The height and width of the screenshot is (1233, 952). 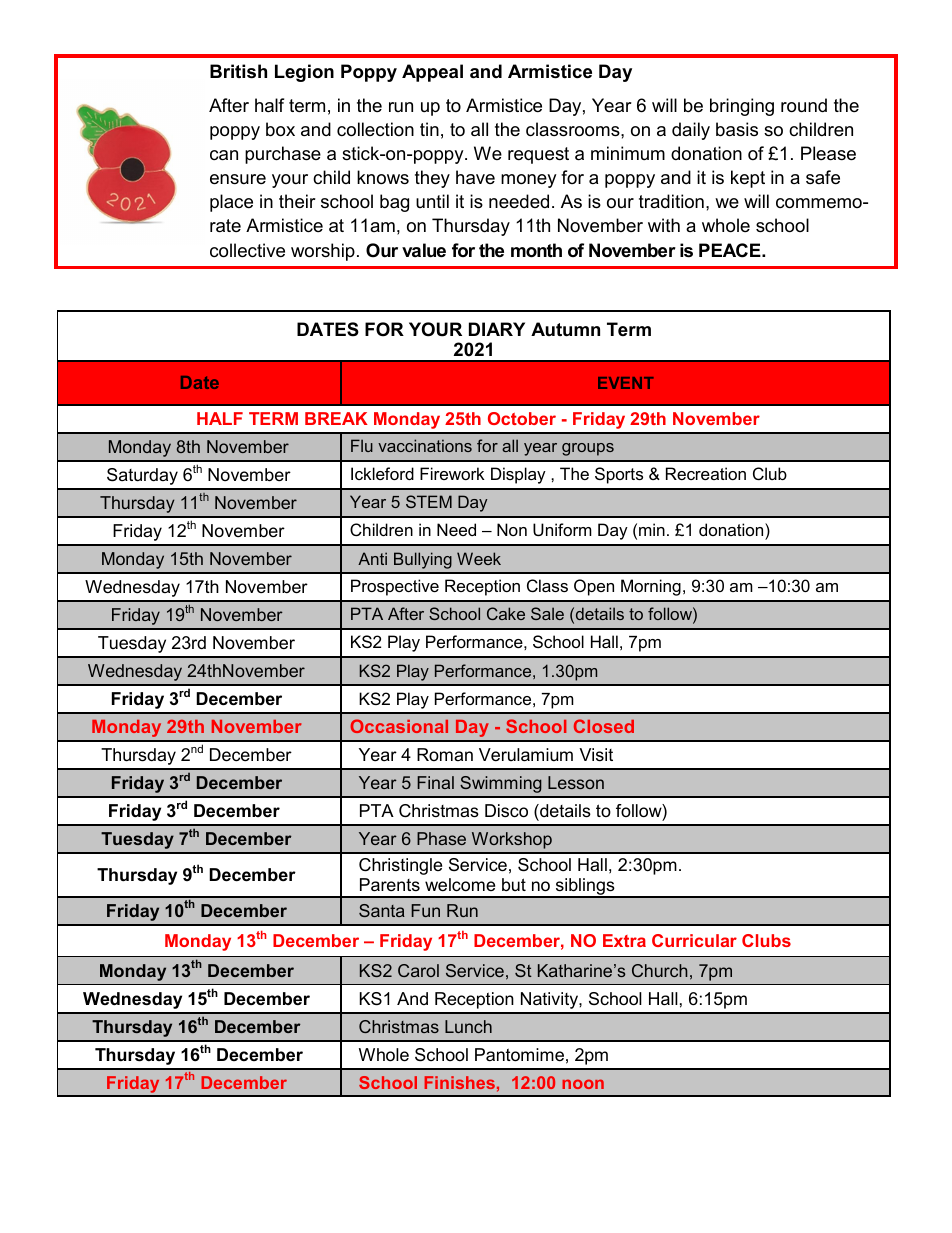 What do you see at coordinates (304, 73) in the screenshot?
I see `Legion` at bounding box center [304, 73].
